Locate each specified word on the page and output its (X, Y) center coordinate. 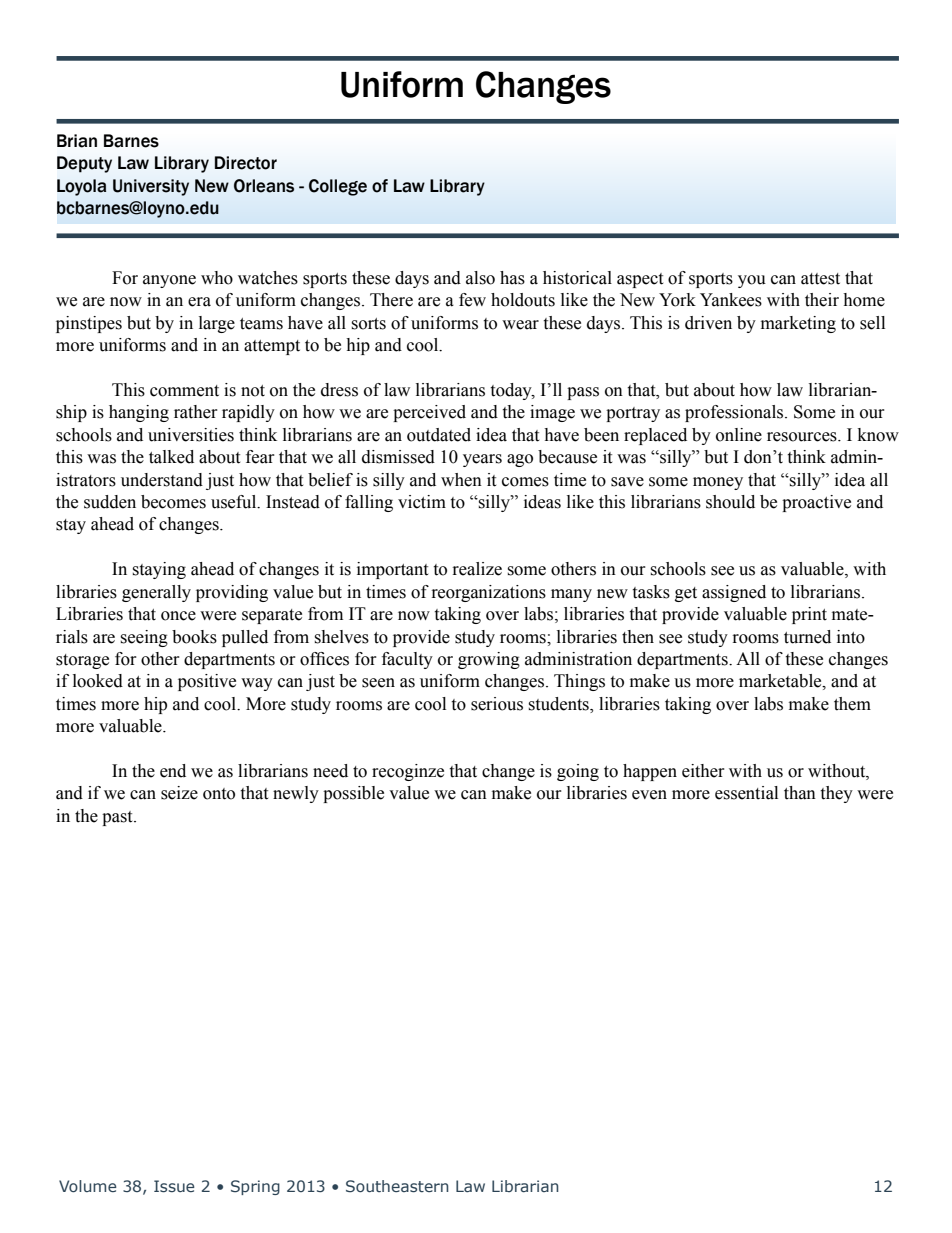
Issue (174, 1186)
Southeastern (397, 1186)
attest (820, 279)
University (151, 187)
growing (489, 660)
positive (207, 682)
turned (807, 637)
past (118, 818)
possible (353, 794)
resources (803, 437)
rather (196, 412)
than (800, 793)
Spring (255, 1187)
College (338, 187)
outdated (439, 435)
